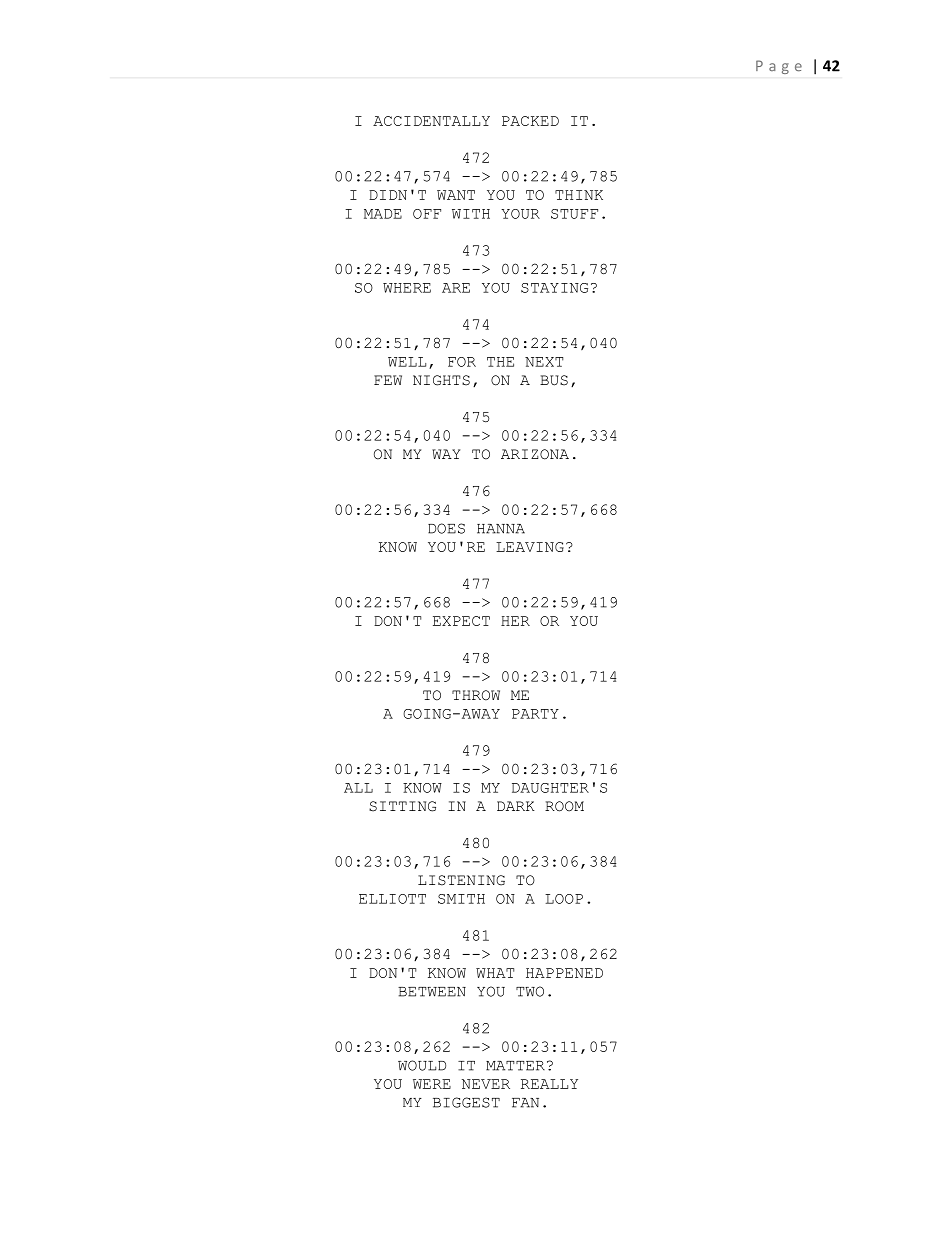  What do you see at coordinates (530, 547) in the image?
I see `LEAVING` at bounding box center [530, 547].
